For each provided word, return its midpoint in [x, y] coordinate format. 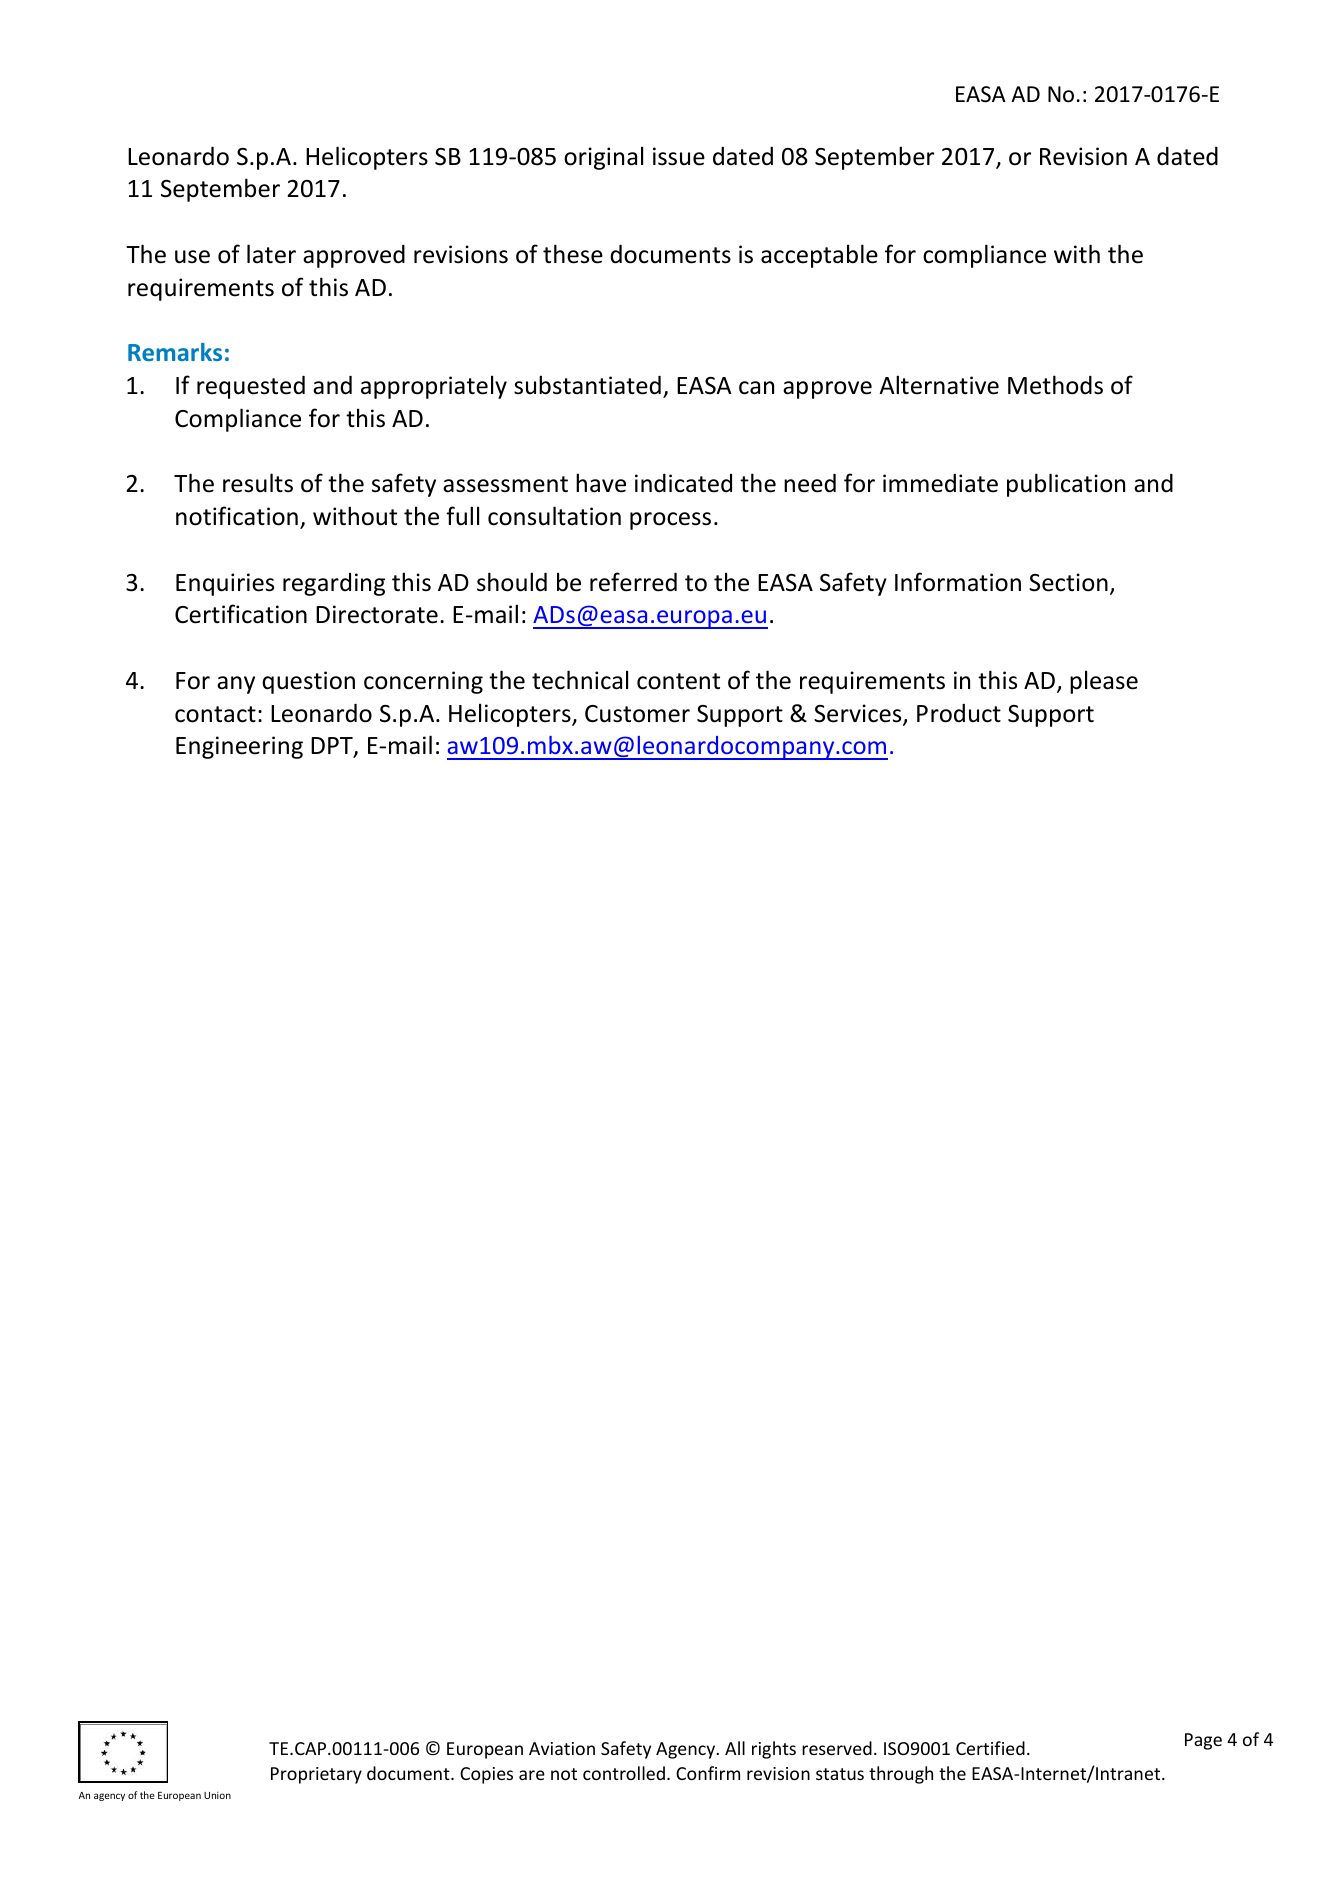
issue [679, 156]
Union [217, 1795]
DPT [333, 747]
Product [959, 713]
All [735, 1748]
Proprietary [316, 1775]
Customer [637, 714]
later [271, 254]
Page [1203, 1741]
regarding [334, 584]
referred [633, 582]
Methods [1055, 385]
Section [1068, 582]
